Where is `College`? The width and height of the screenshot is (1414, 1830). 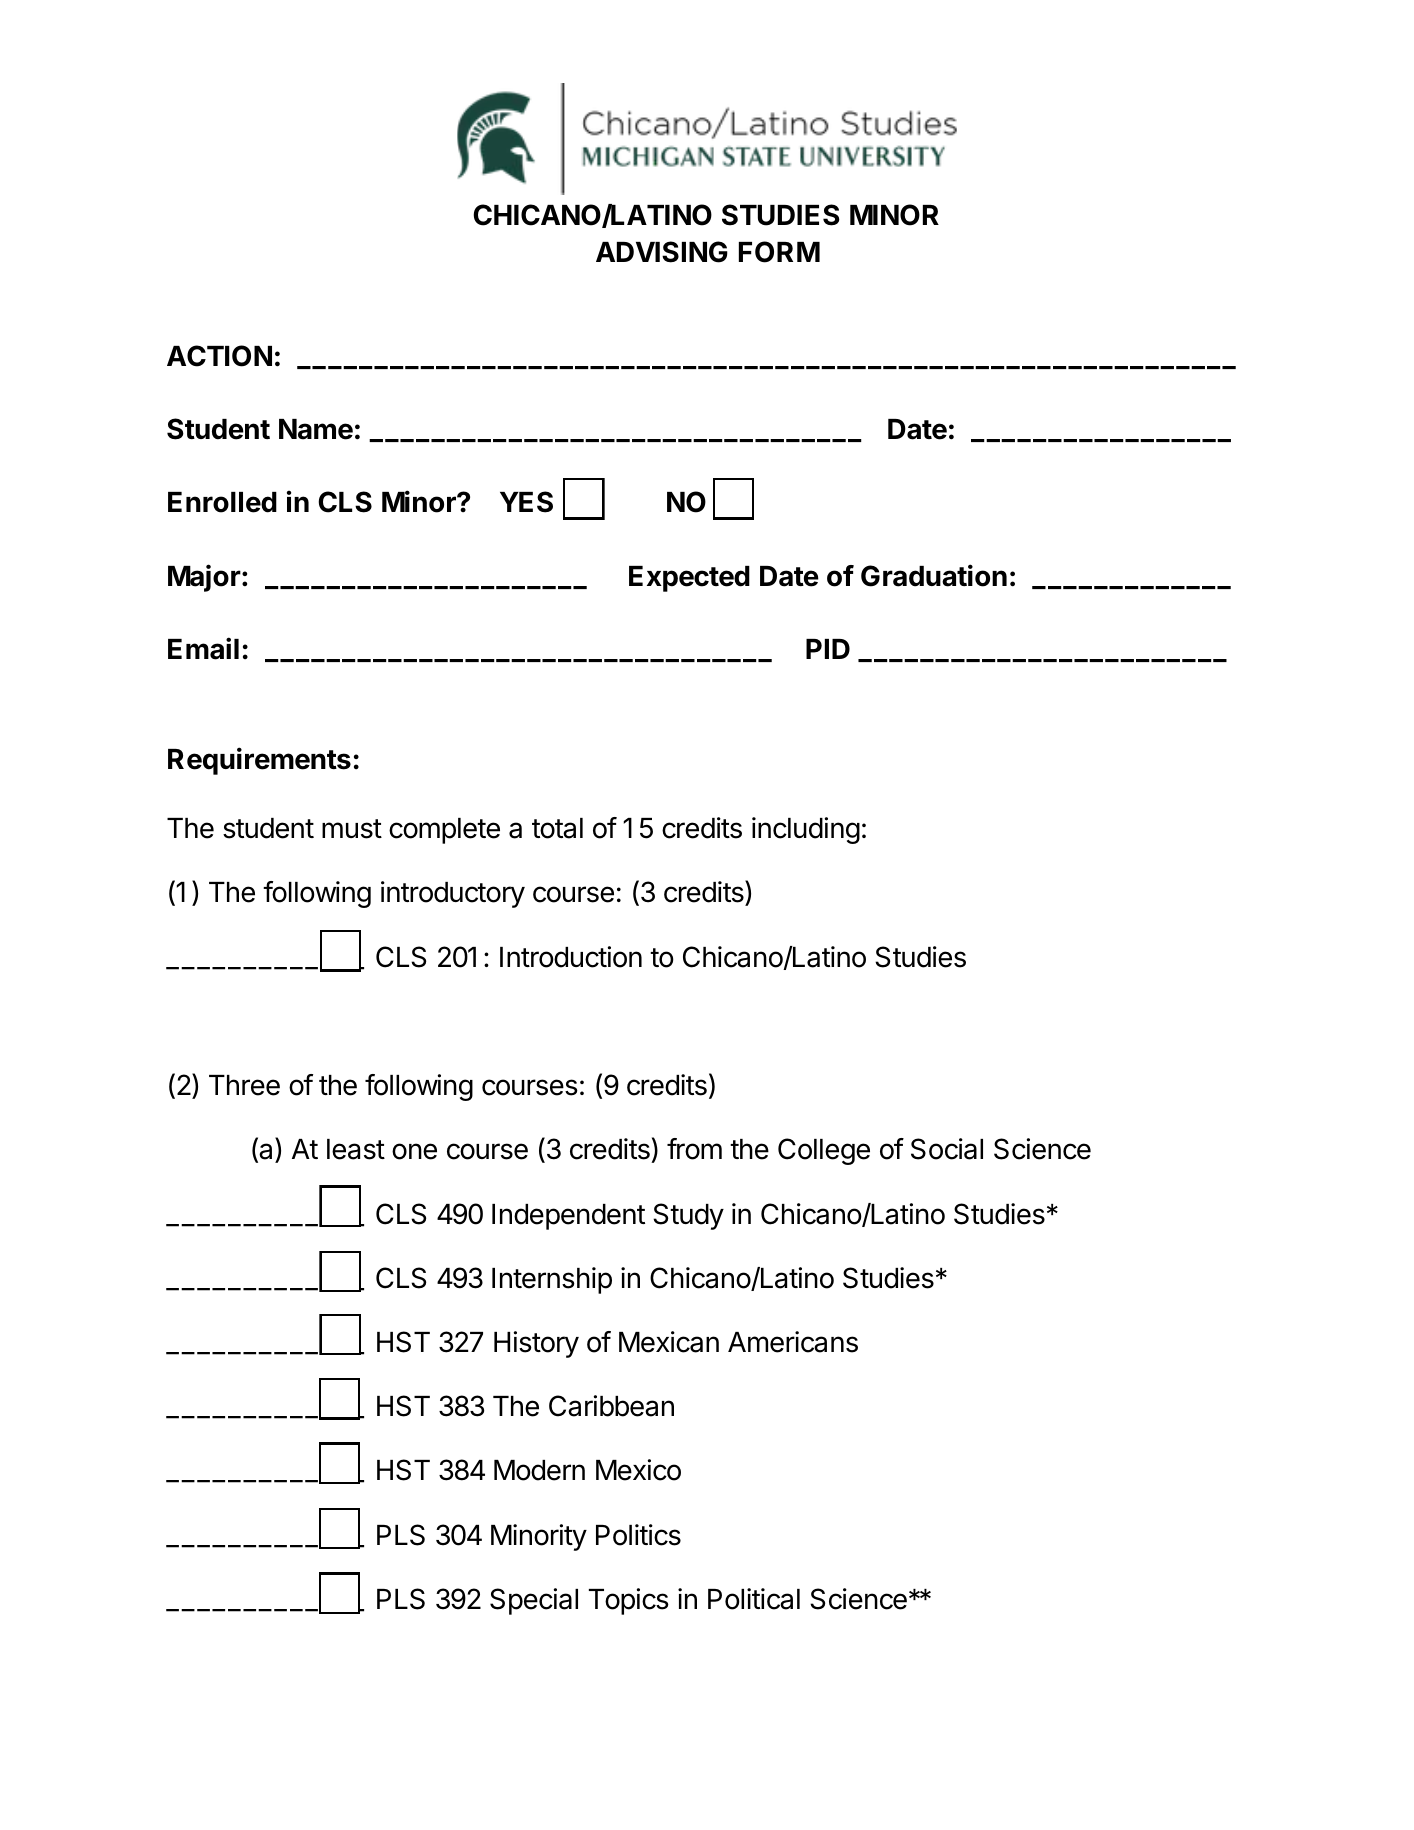
College is located at coordinates (824, 1151).
